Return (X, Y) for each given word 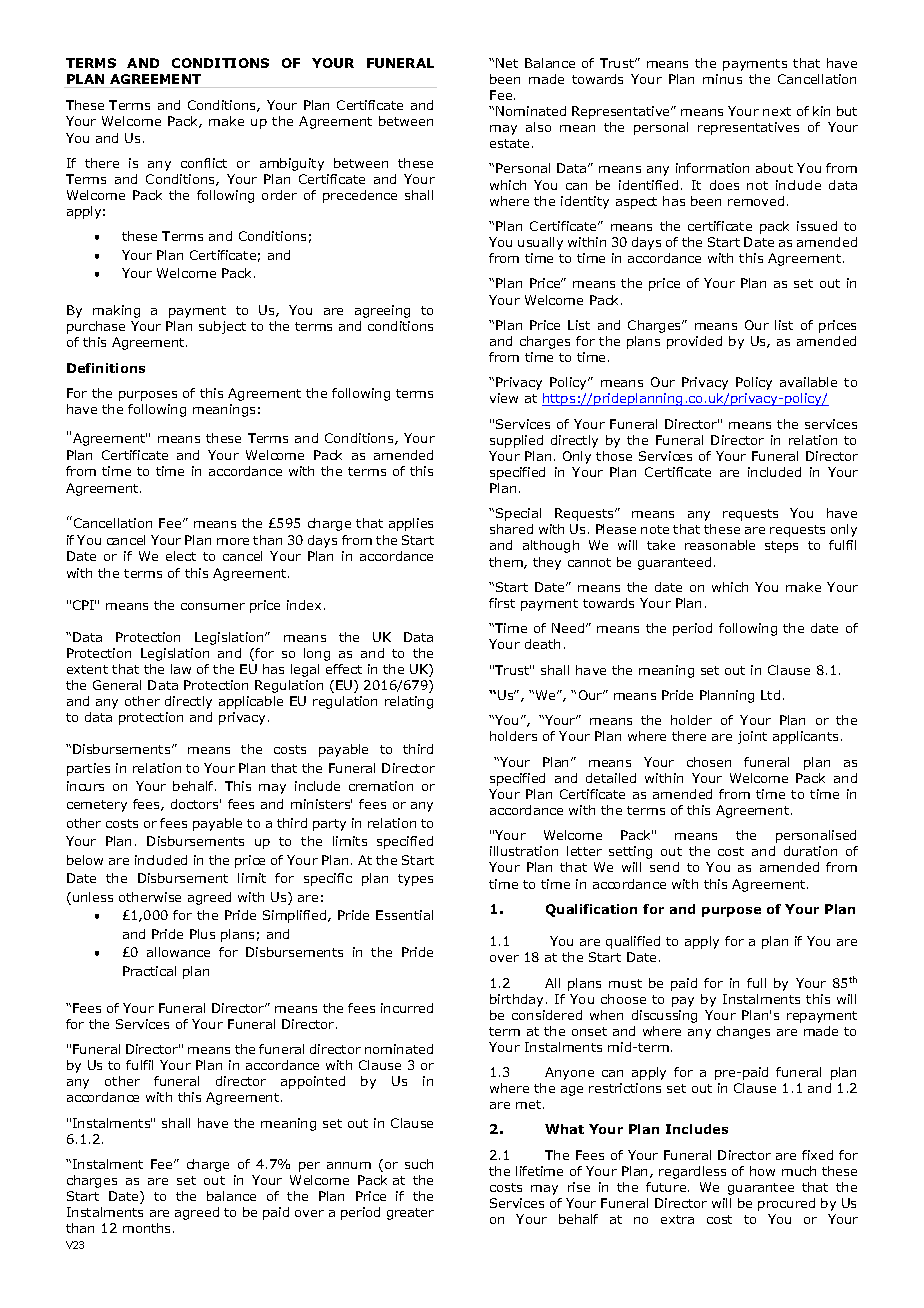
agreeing (382, 311)
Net (507, 63)
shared (511, 529)
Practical (149, 971)
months (148, 1228)
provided (694, 342)
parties (88, 769)
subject (222, 327)
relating (409, 702)
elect (181, 556)
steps (781, 547)
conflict (204, 163)
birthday (518, 1000)
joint (752, 737)
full (756, 983)
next (777, 111)
